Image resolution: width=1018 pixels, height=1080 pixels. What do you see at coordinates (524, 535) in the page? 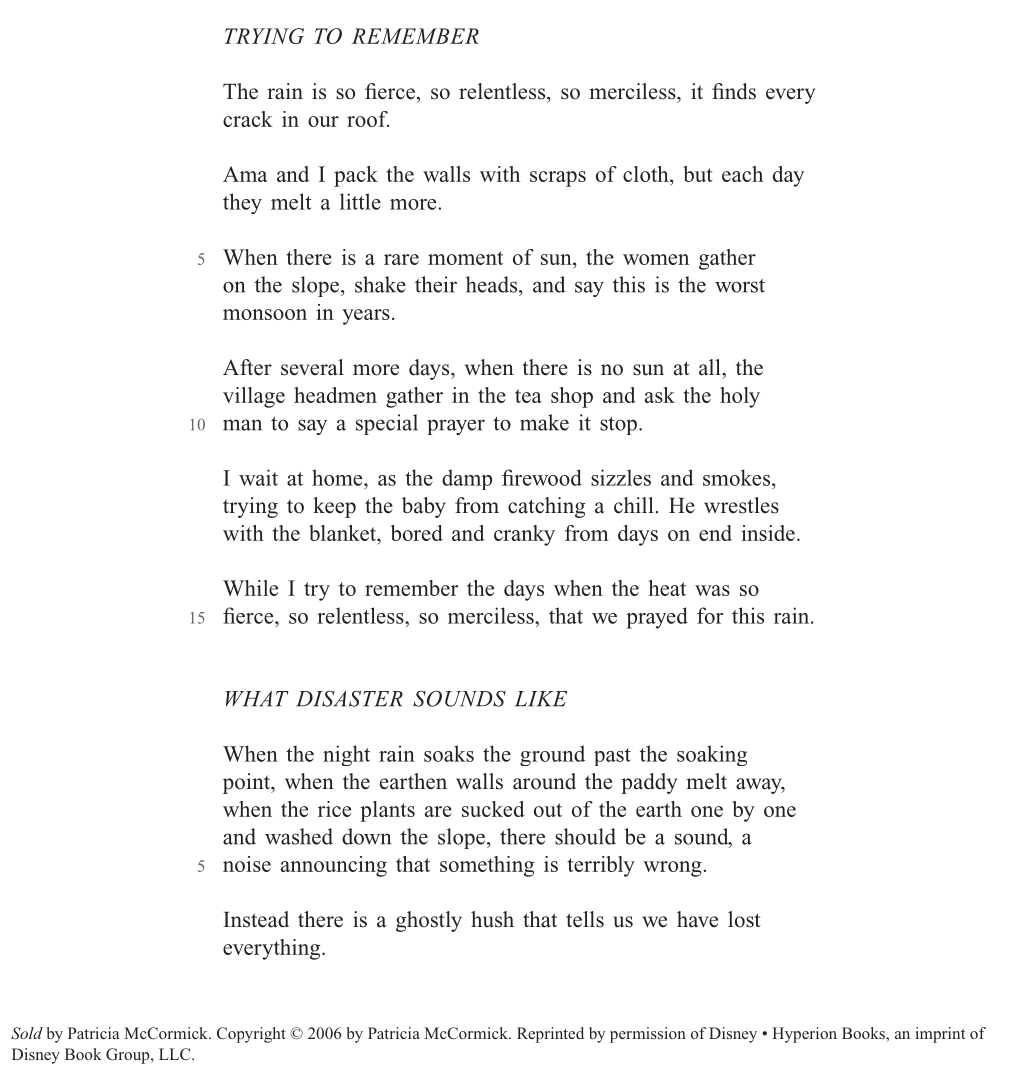
I see `cranky` at bounding box center [524, 535].
